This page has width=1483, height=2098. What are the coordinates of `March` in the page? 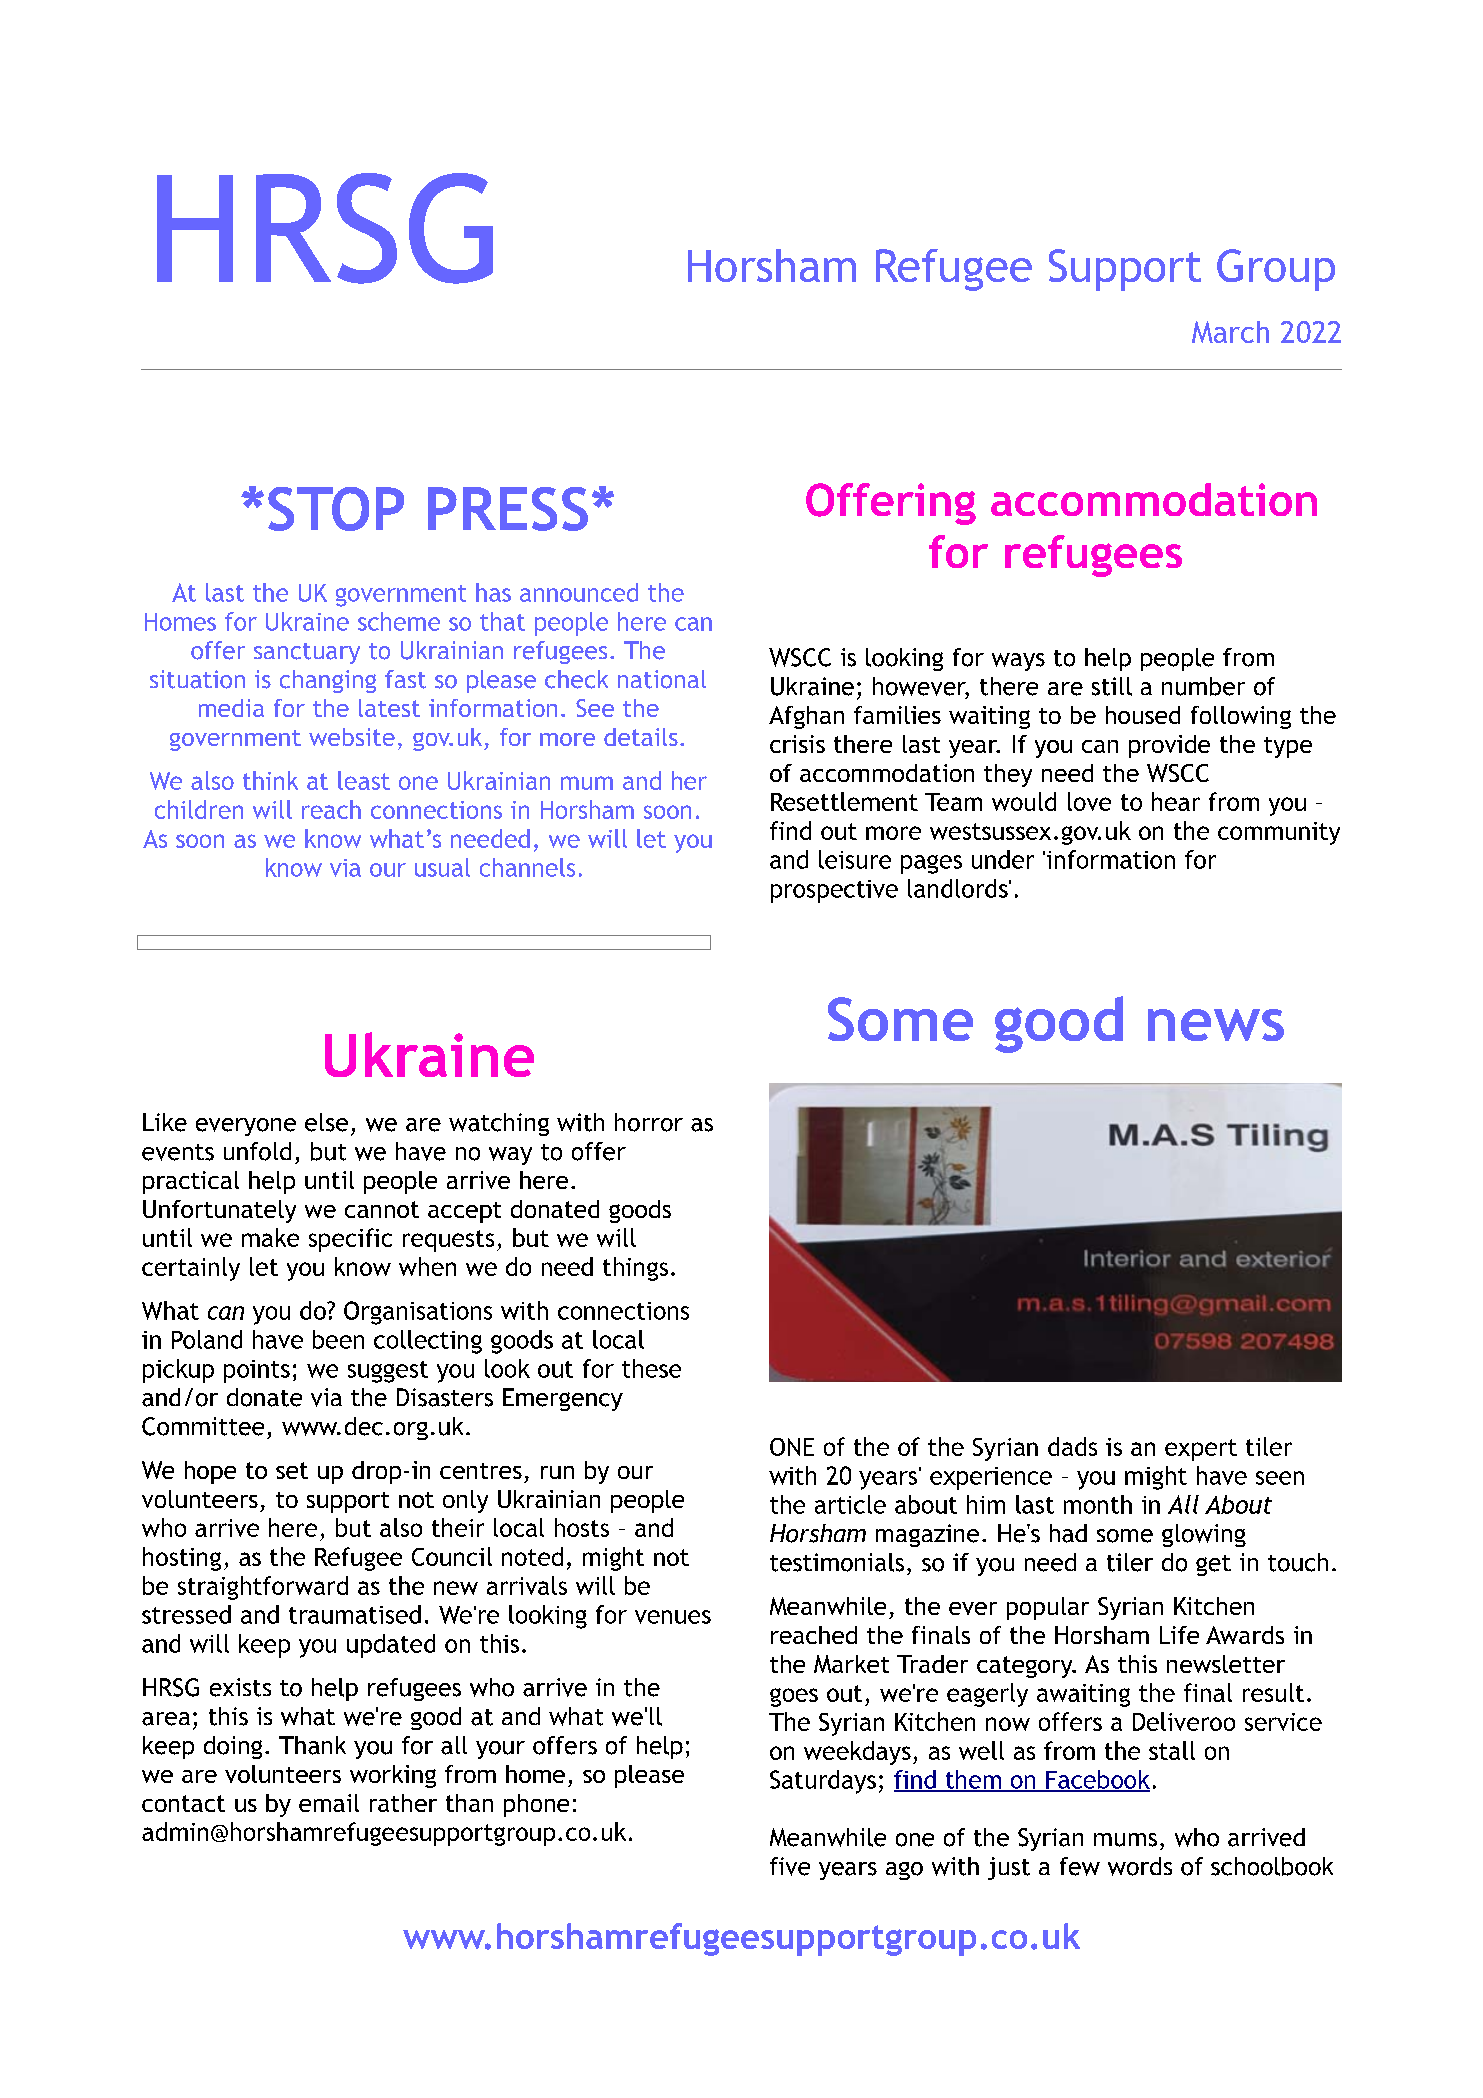 It's located at (1230, 332).
